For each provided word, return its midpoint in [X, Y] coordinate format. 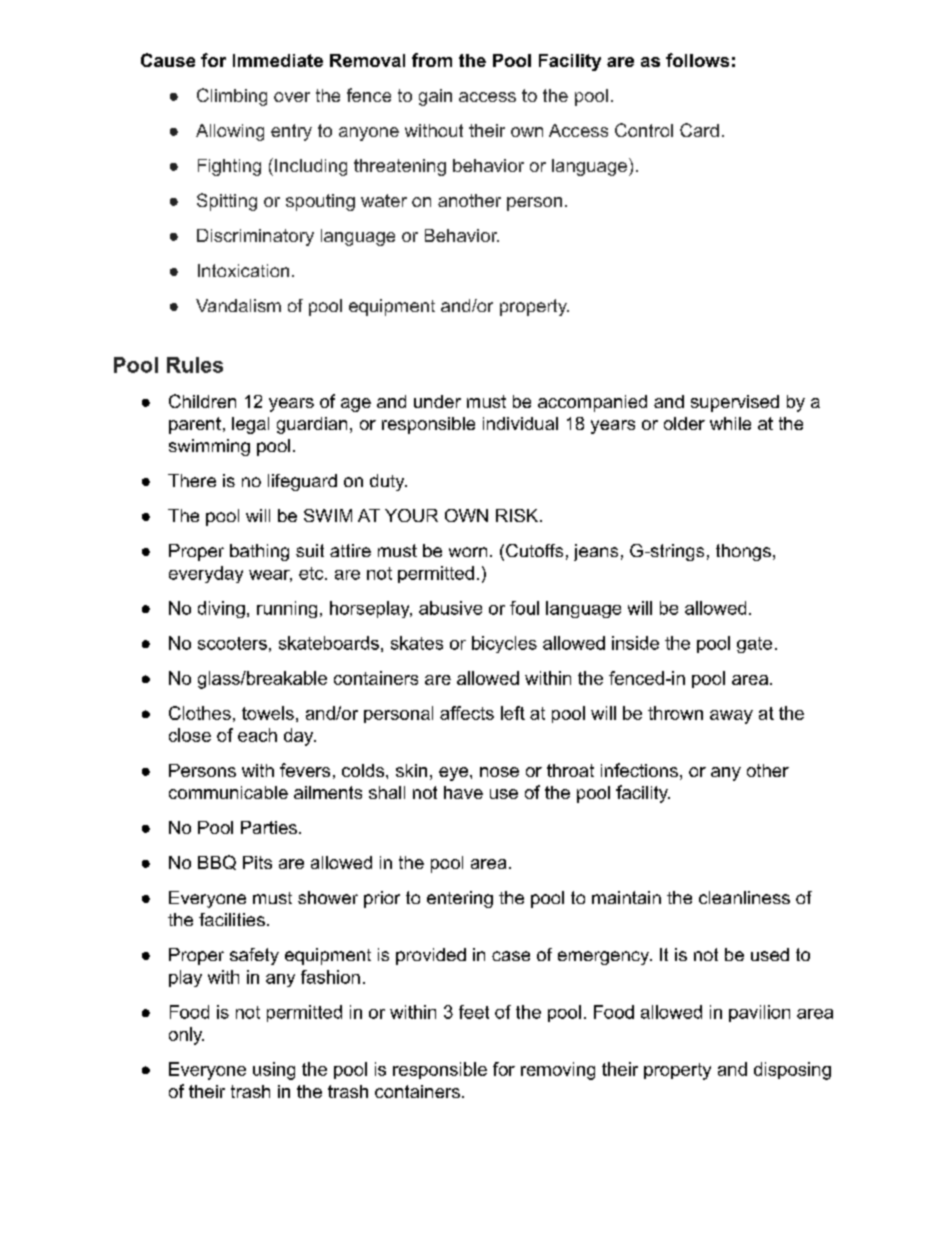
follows [697, 60]
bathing [259, 552]
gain [435, 97]
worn [468, 552]
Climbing [232, 97]
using [274, 1071]
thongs [743, 552]
